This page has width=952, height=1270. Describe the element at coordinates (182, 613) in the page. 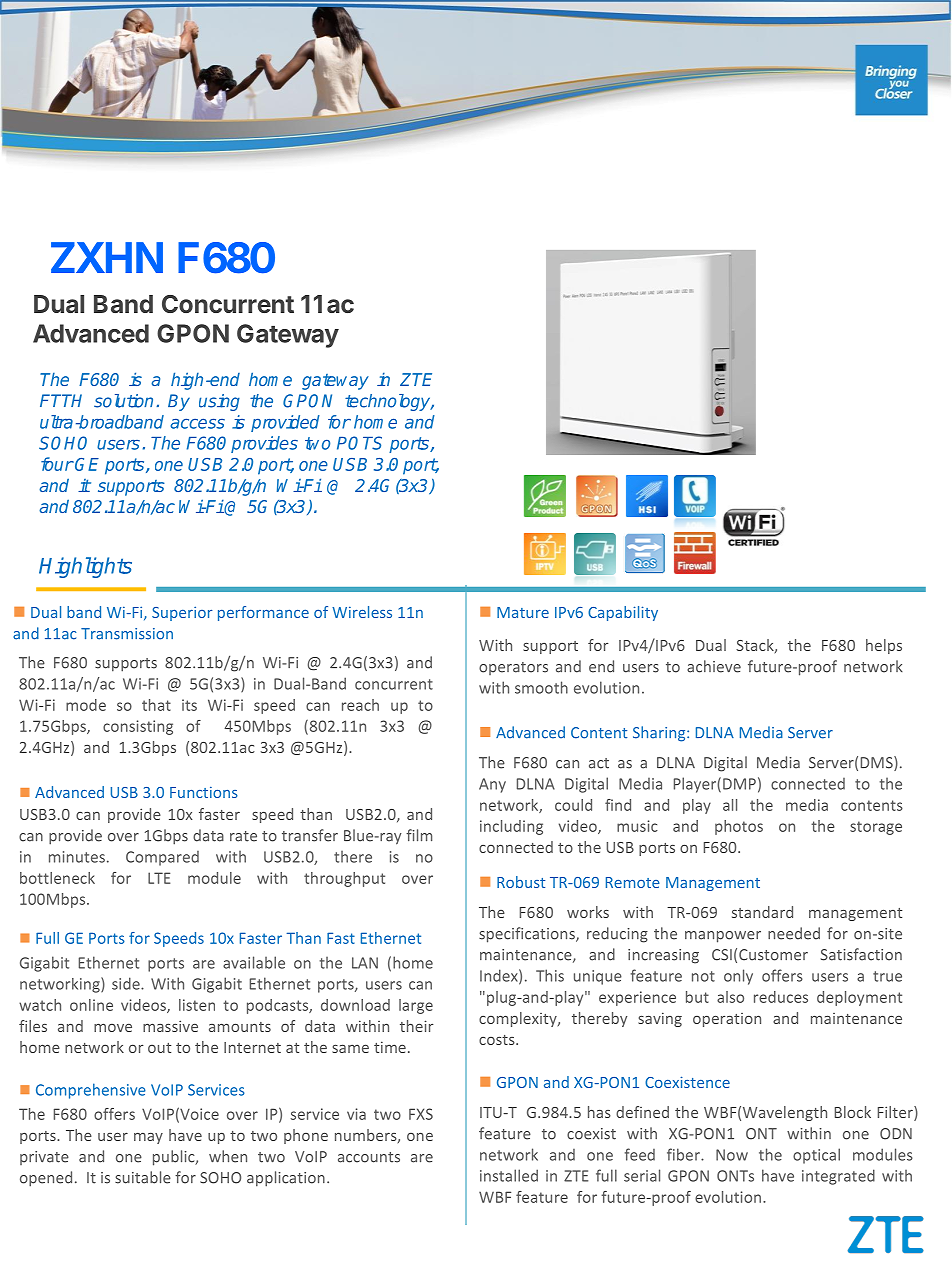

I see `Superior` at that location.
